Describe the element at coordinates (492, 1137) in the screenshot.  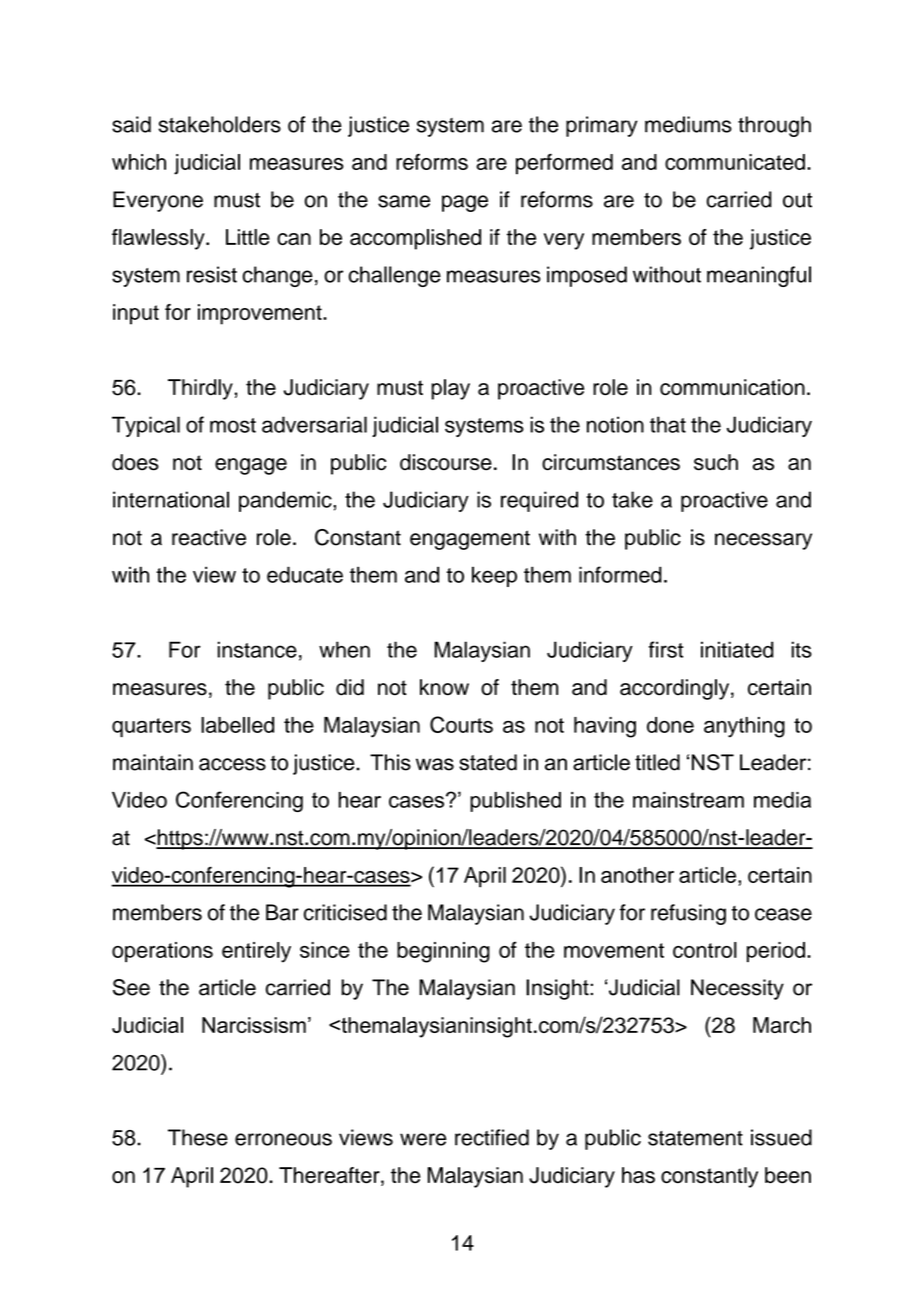
I see `rectified` at that location.
